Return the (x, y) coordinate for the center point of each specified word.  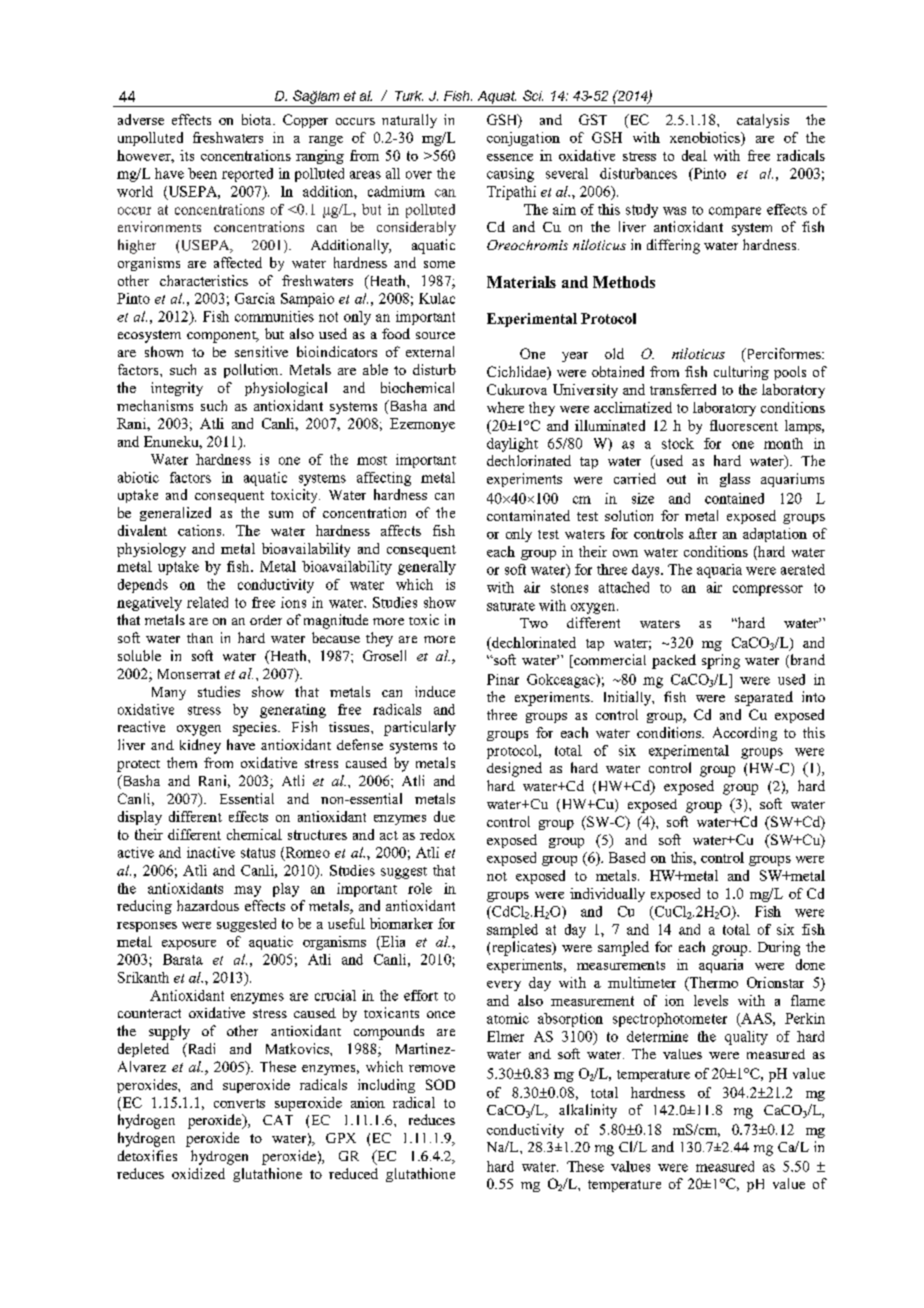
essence (510, 157)
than (200, 638)
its (187, 155)
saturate (511, 606)
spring (721, 661)
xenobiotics (706, 137)
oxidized (198, 1173)
